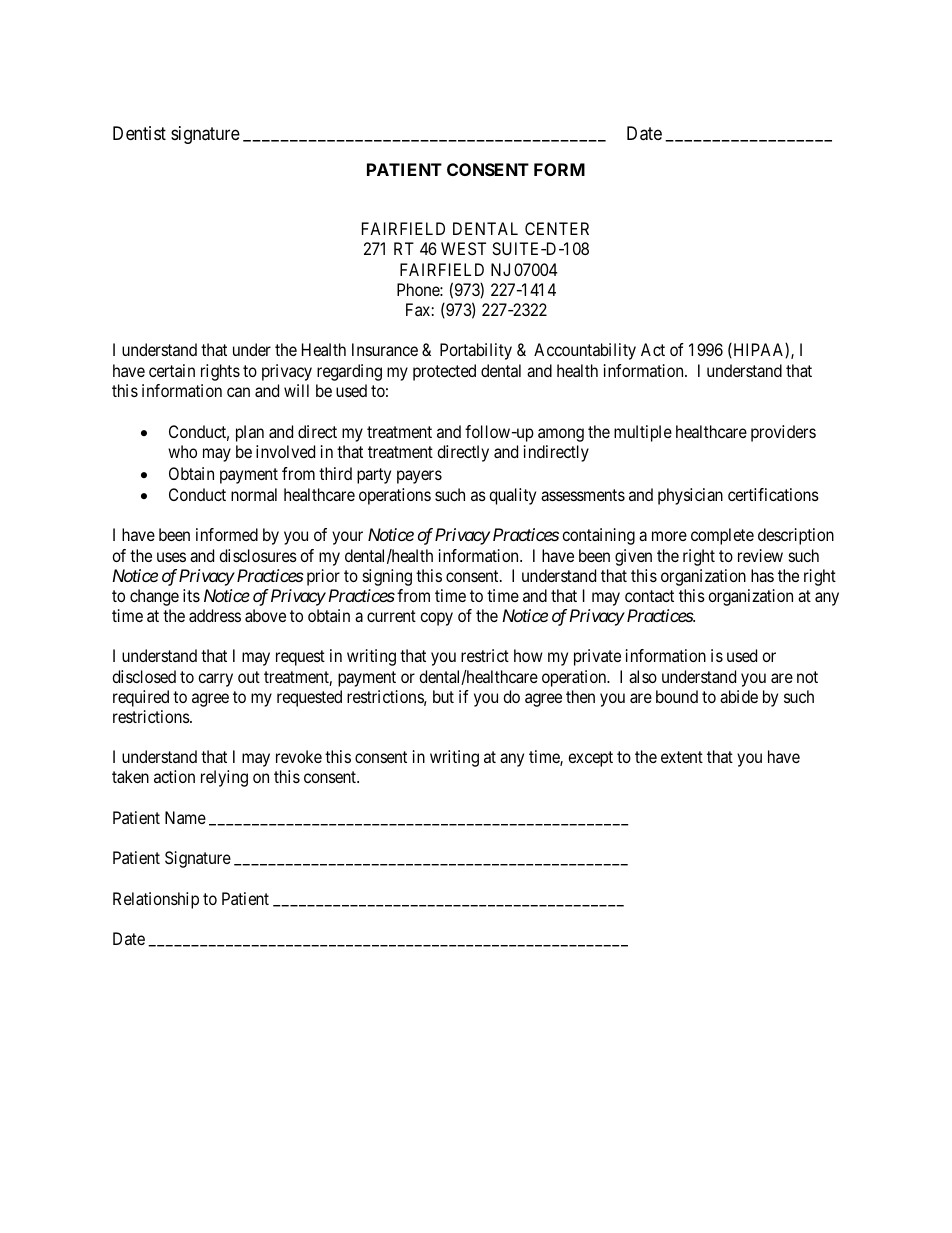 Image resolution: width=952 pixels, height=1233 pixels. Describe the element at coordinates (171, 557) in the page. I see `uses` at that location.
